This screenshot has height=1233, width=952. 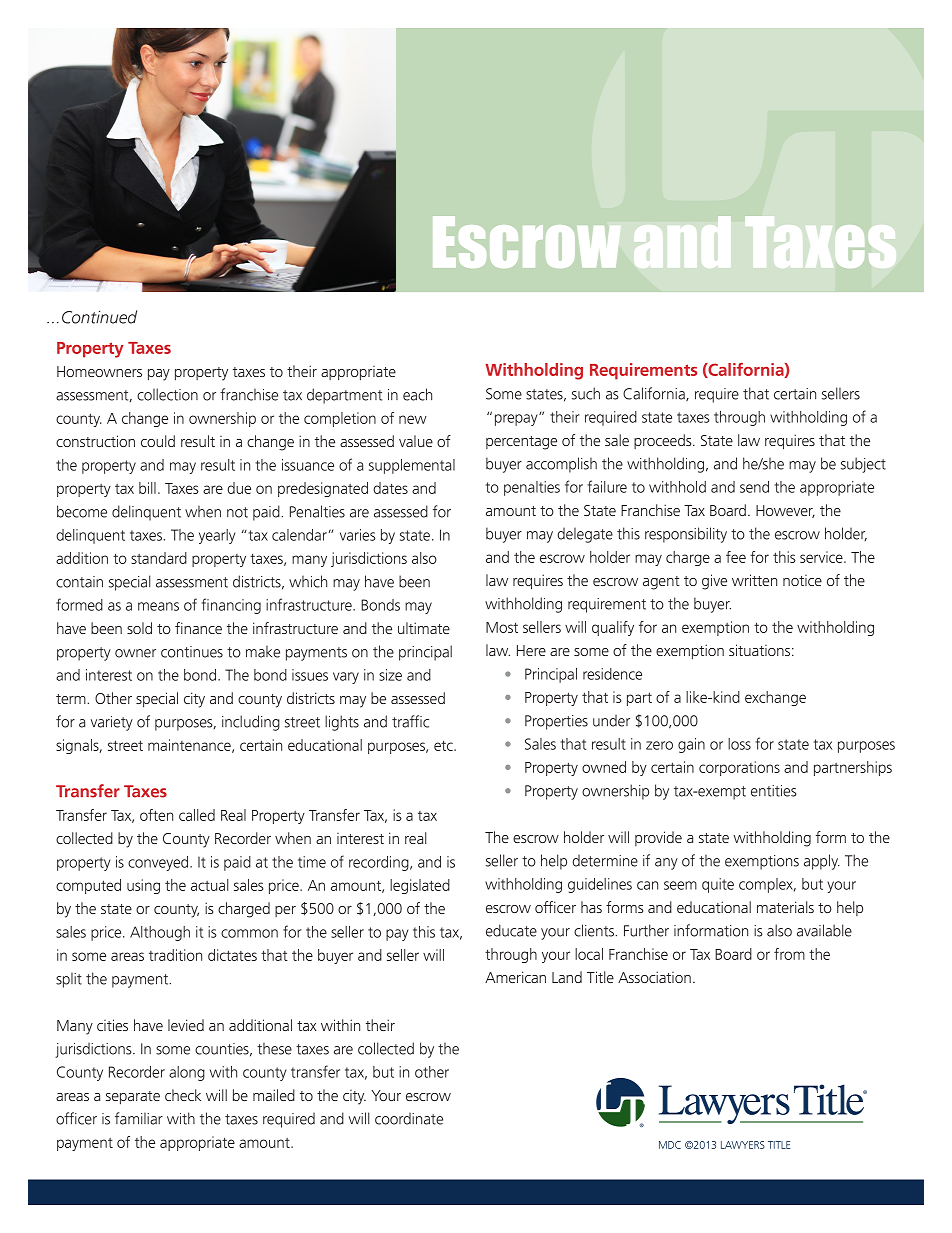 What do you see at coordinates (99, 317) in the screenshot?
I see `Continued` at bounding box center [99, 317].
